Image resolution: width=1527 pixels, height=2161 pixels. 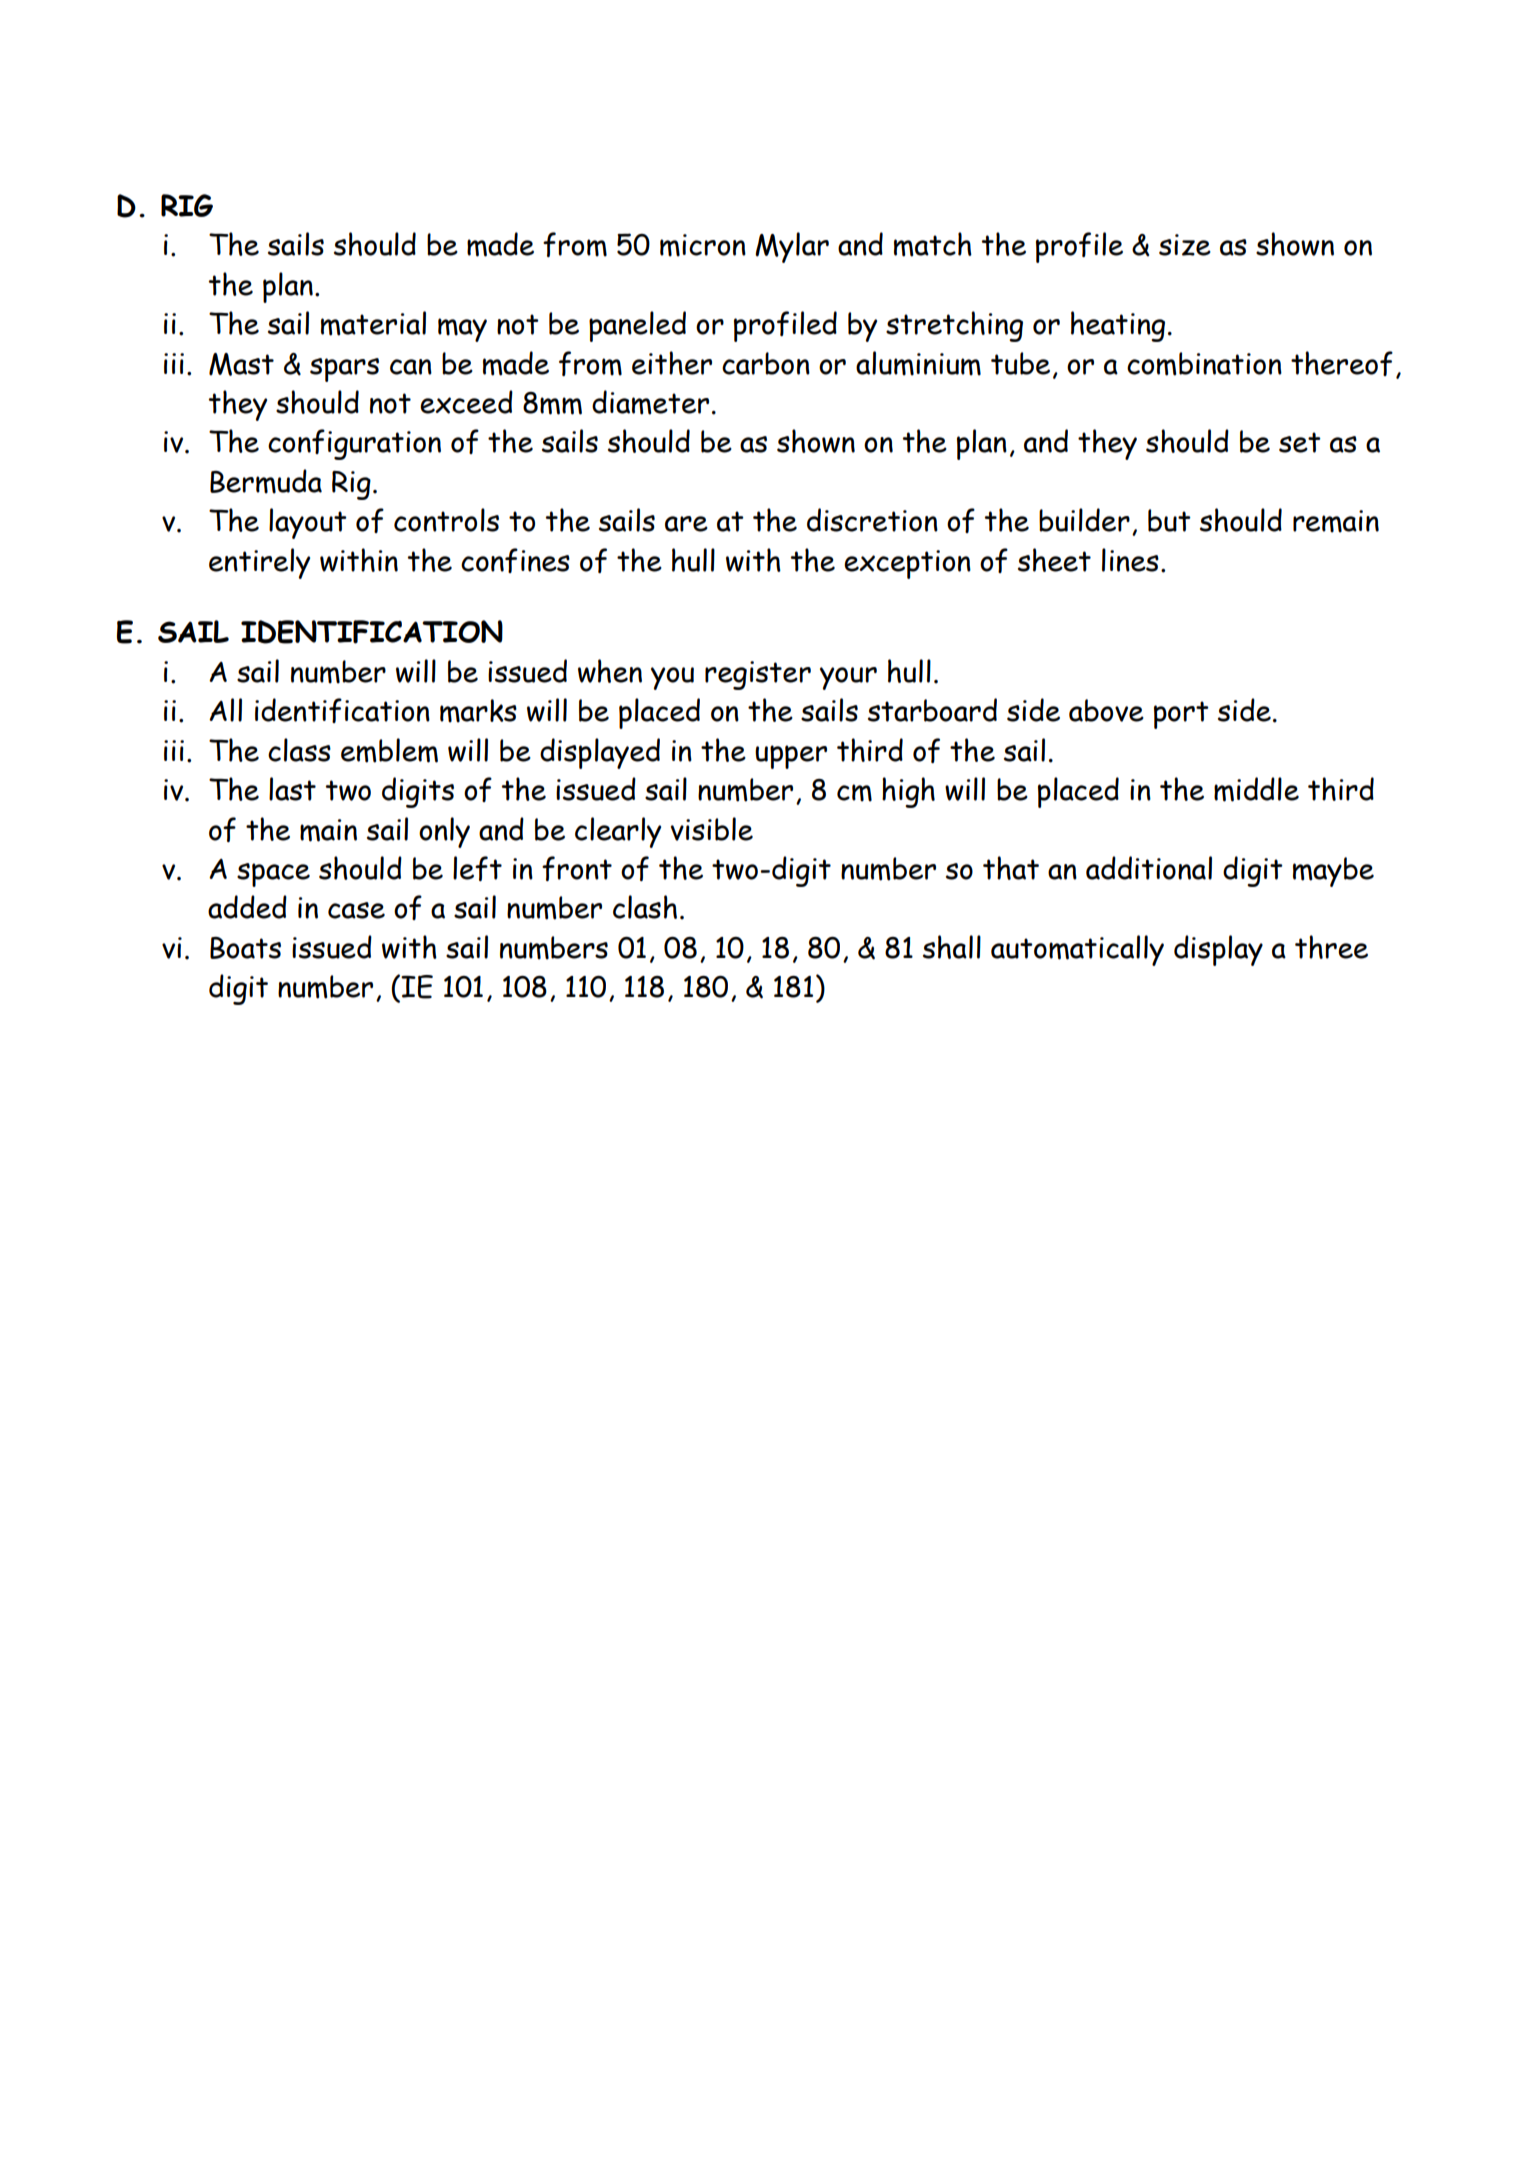 What do you see at coordinates (792, 247) in the page?
I see `Mylar` at bounding box center [792, 247].
